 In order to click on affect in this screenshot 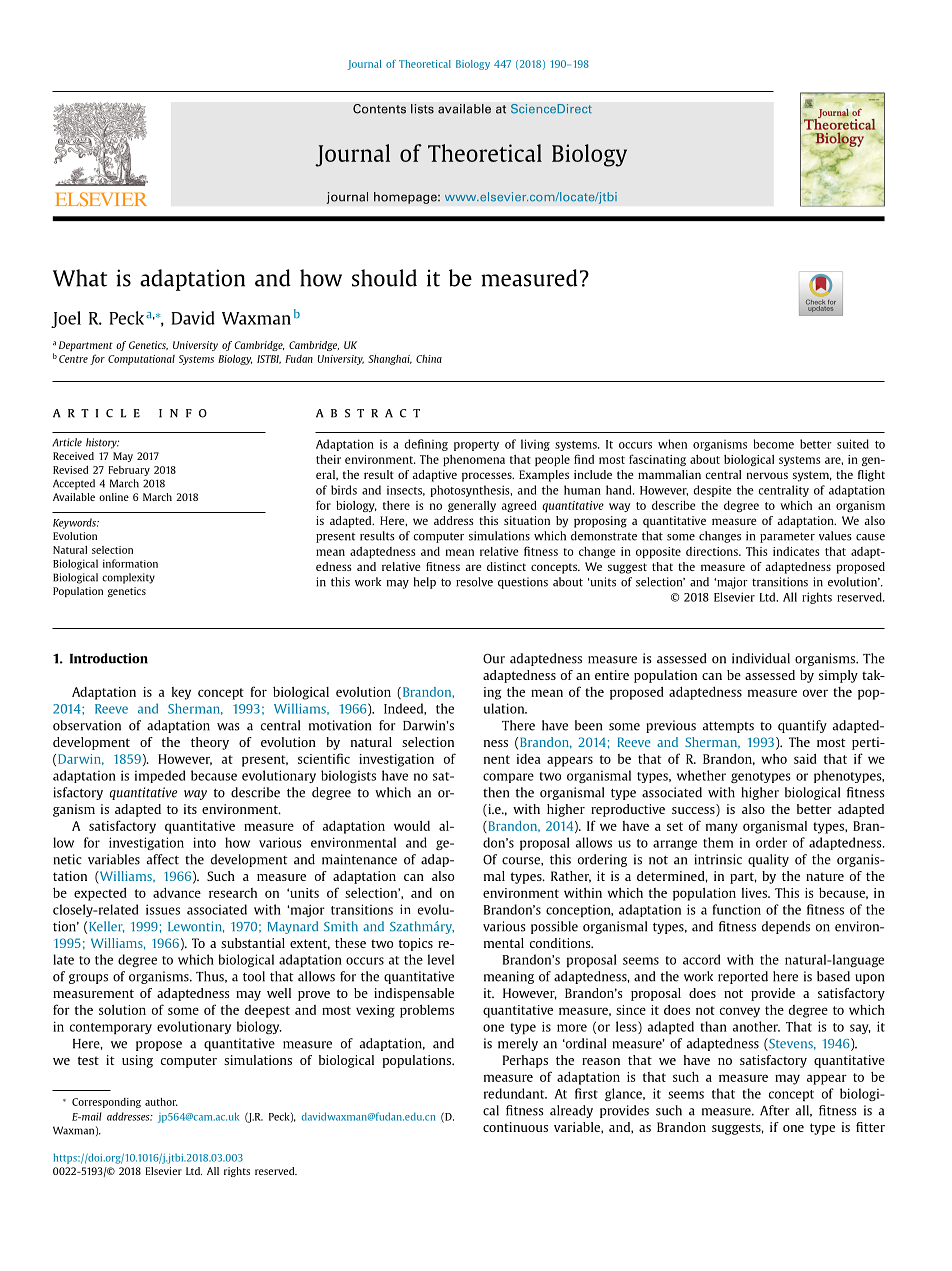, I will do `click(162, 859)`.
